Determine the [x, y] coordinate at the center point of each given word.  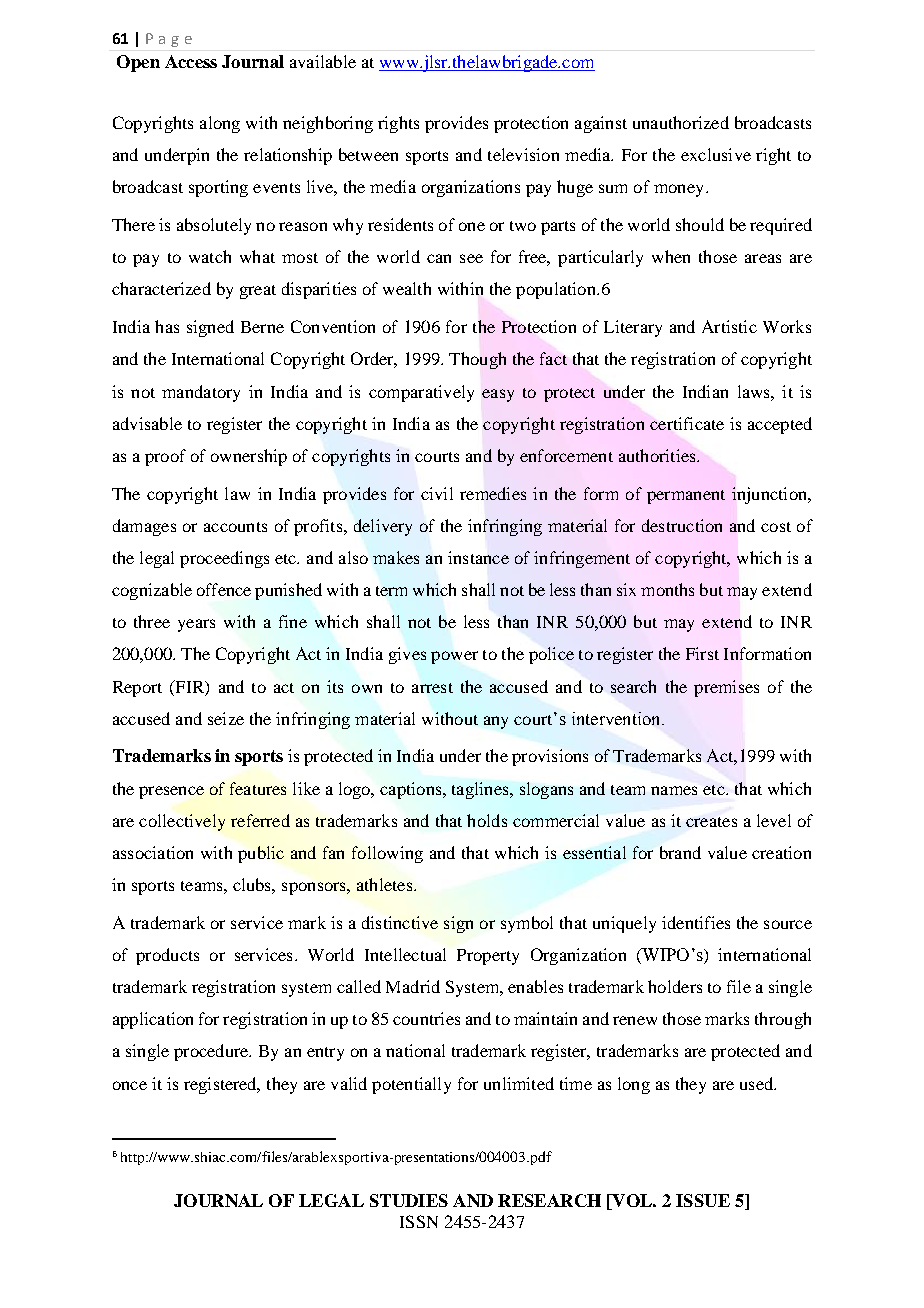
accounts [235, 527]
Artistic [729, 326]
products [167, 956]
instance [478, 557]
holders [675, 986]
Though [477, 360]
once [130, 1085]
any [496, 722]
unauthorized [681, 122]
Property [488, 957]
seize [226, 718]
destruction [682, 525]
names [674, 790]
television [523, 154]
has [167, 326]
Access [191, 61]
